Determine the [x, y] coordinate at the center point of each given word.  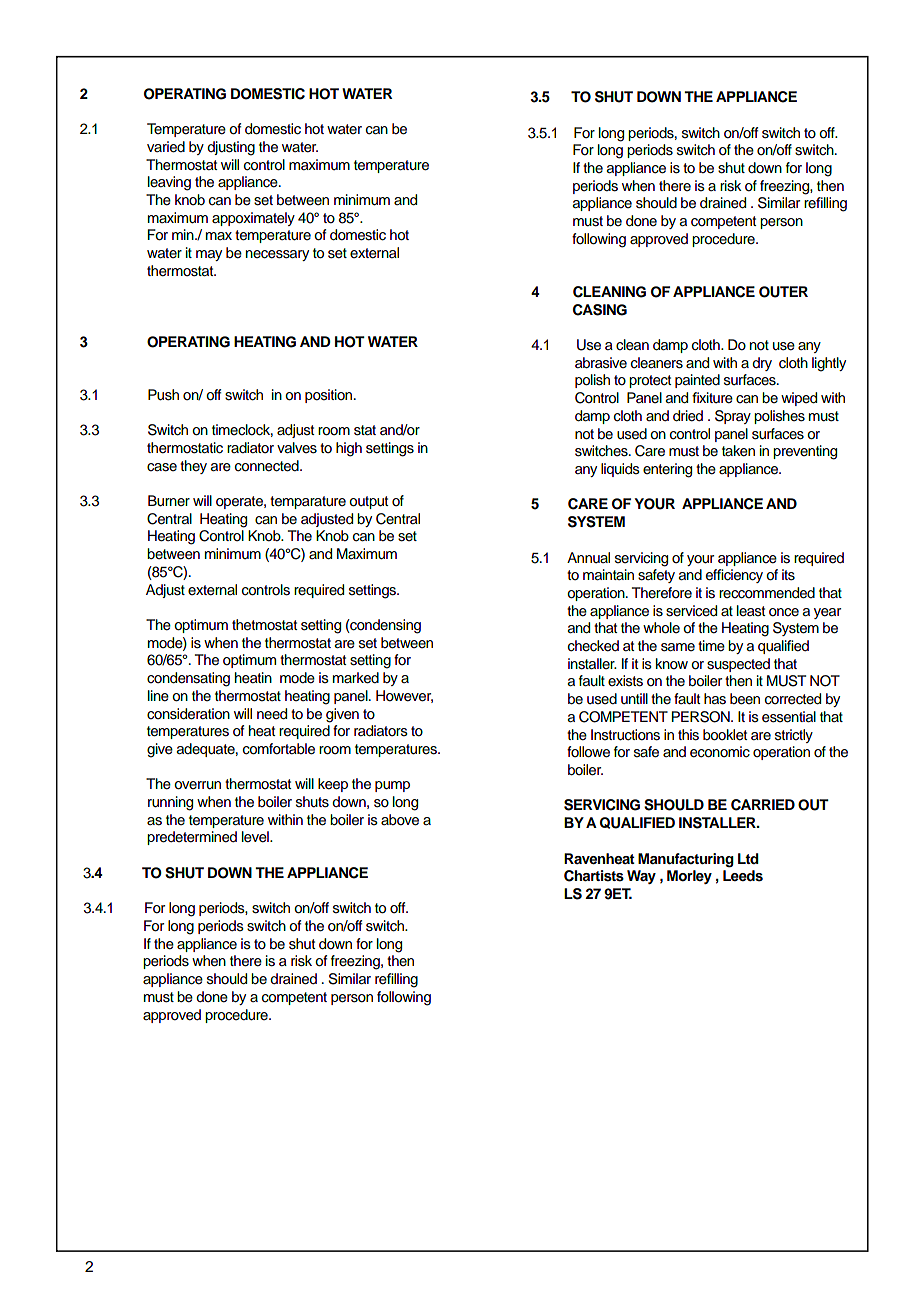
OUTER [783, 292]
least [751, 611]
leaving [169, 183]
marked [356, 678]
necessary [277, 255]
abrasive [601, 363]
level [256, 837]
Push [163, 395]
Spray [733, 417]
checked [593, 646]
